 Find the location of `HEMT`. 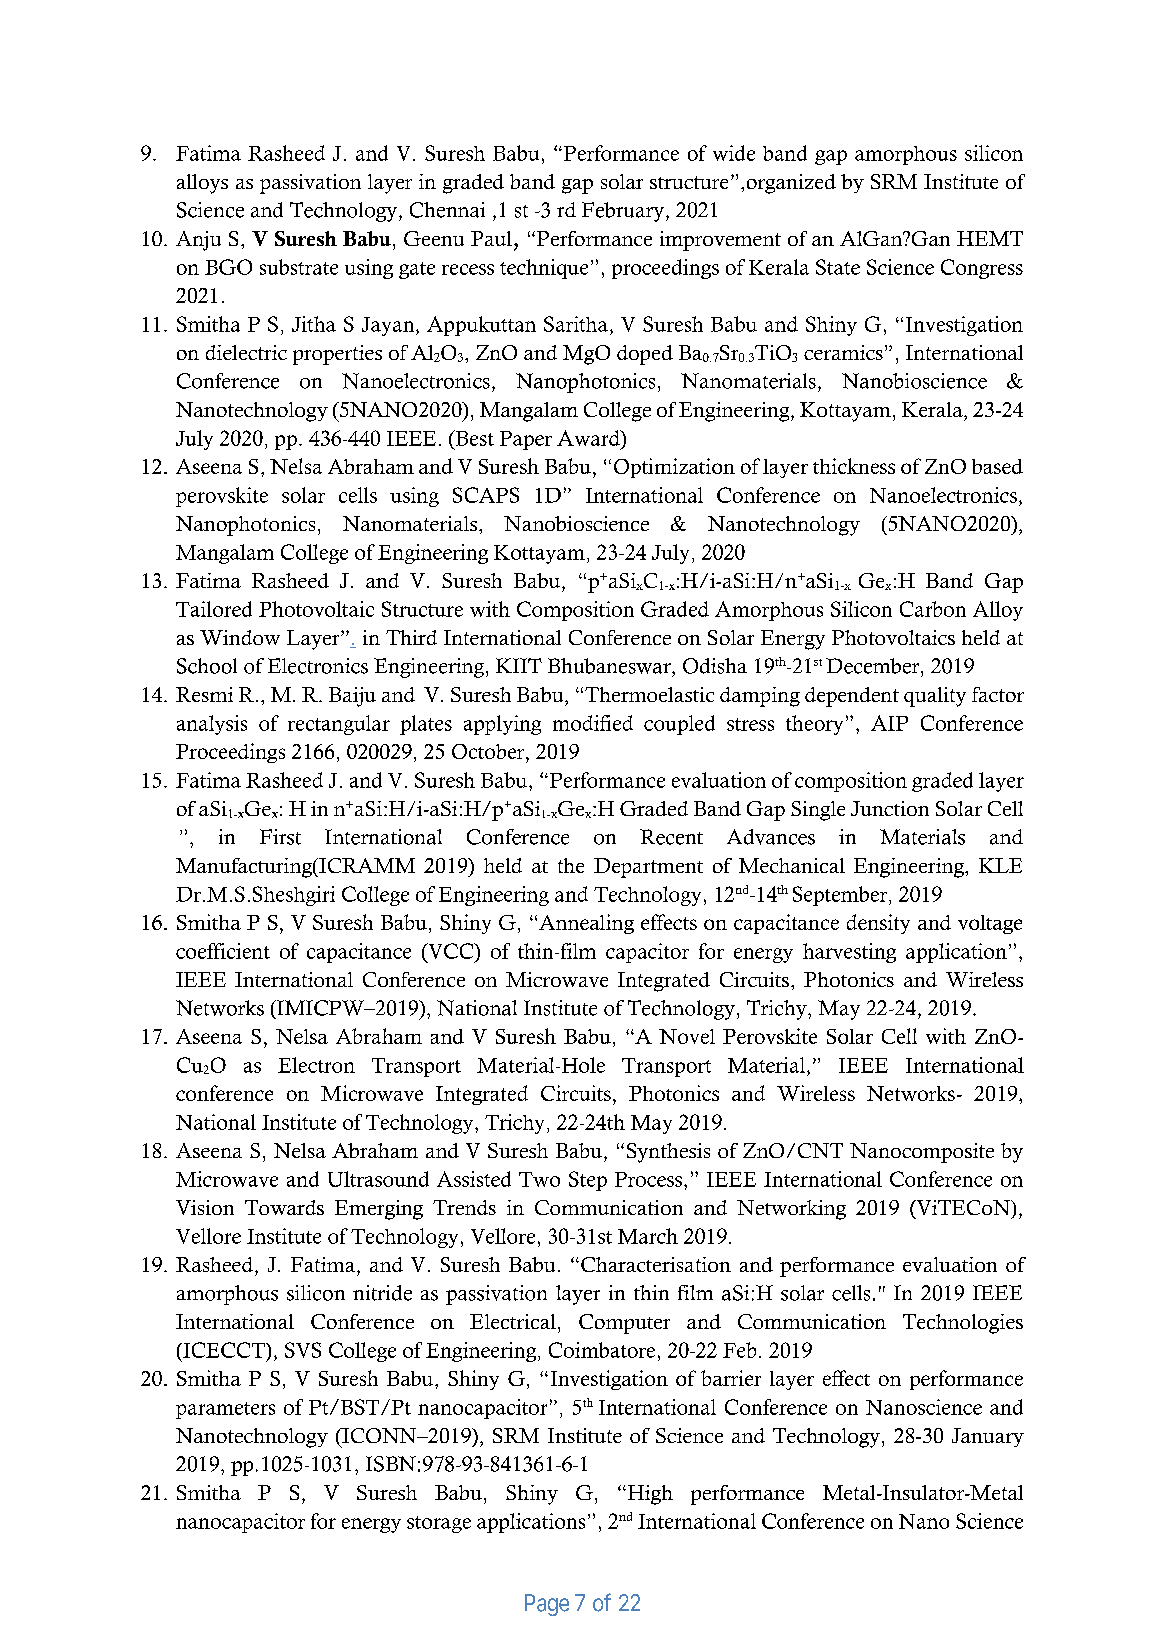

HEMT is located at coordinates (990, 238).
